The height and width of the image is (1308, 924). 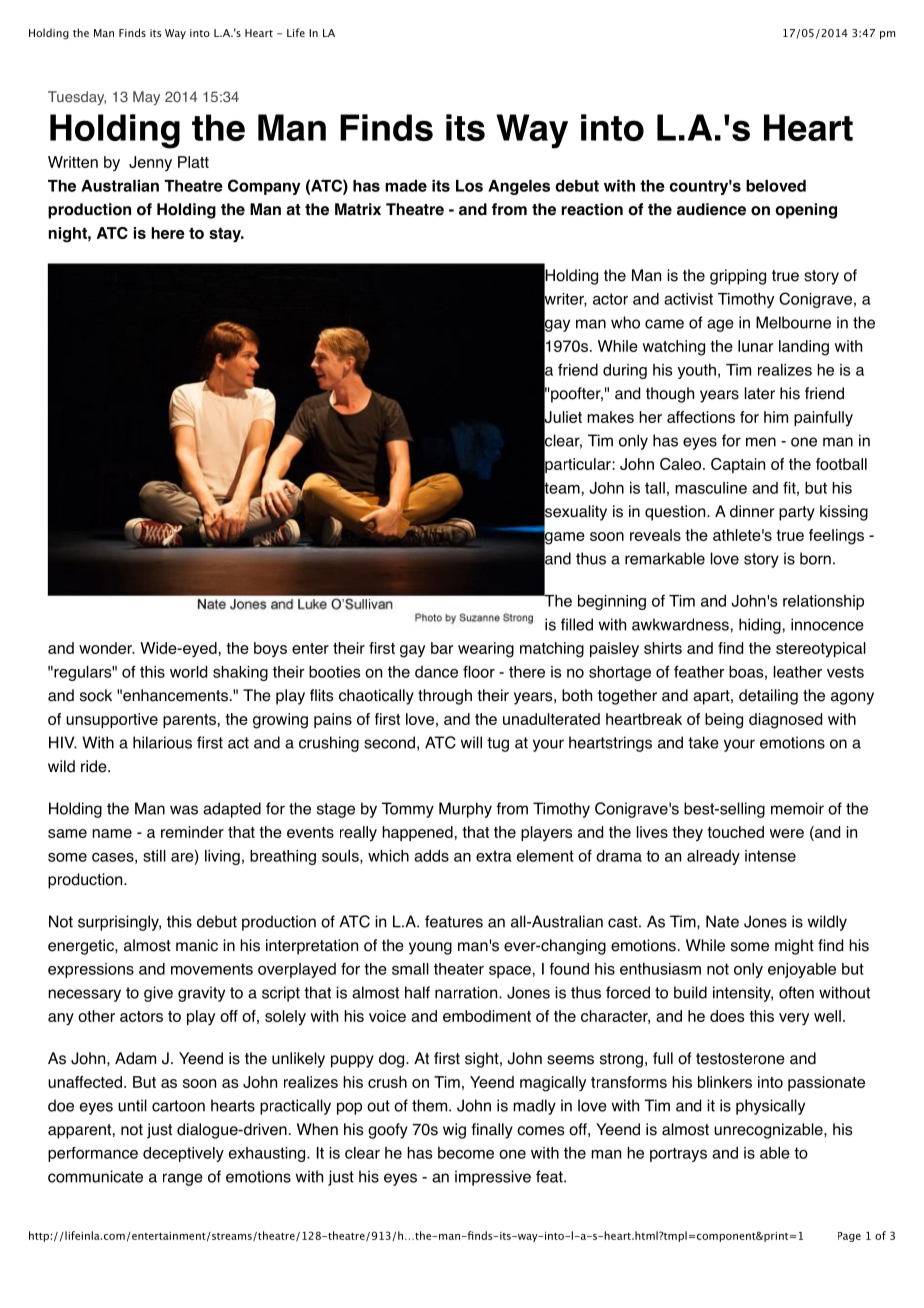 What do you see at coordinates (798, 672) in the image?
I see `leather` at bounding box center [798, 672].
